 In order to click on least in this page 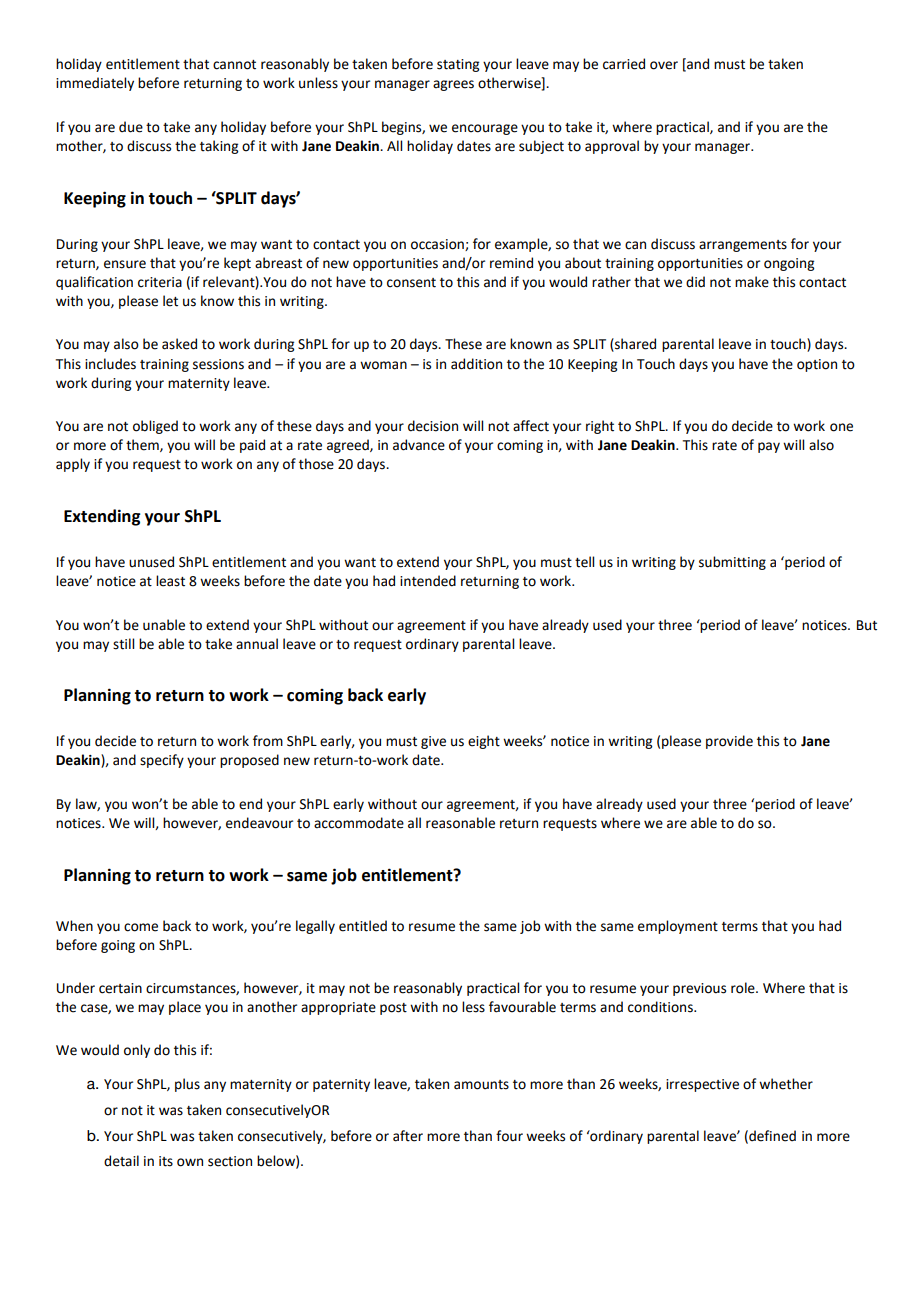, I will do `click(170, 581)`.
